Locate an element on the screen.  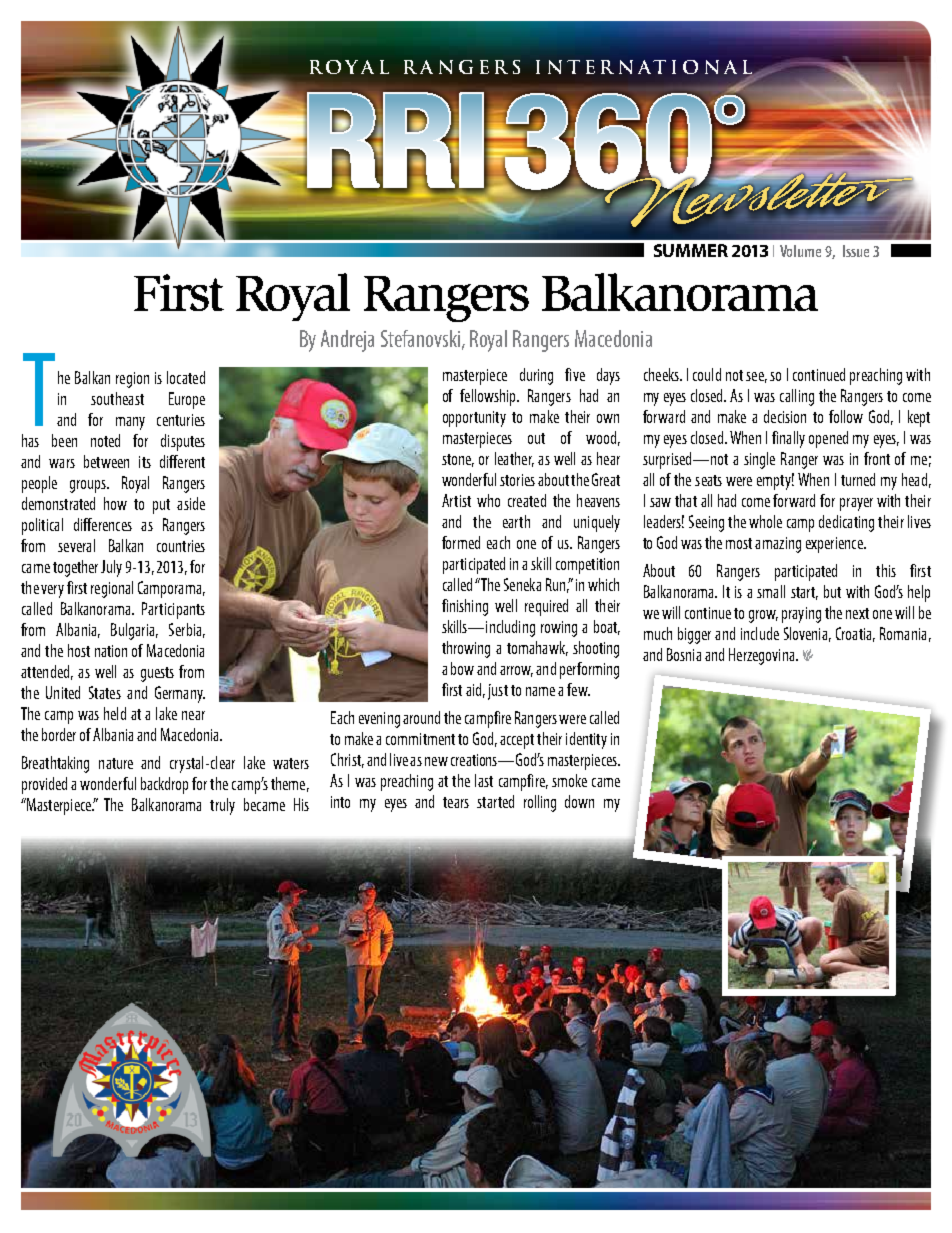
calling is located at coordinates (797, 397).
